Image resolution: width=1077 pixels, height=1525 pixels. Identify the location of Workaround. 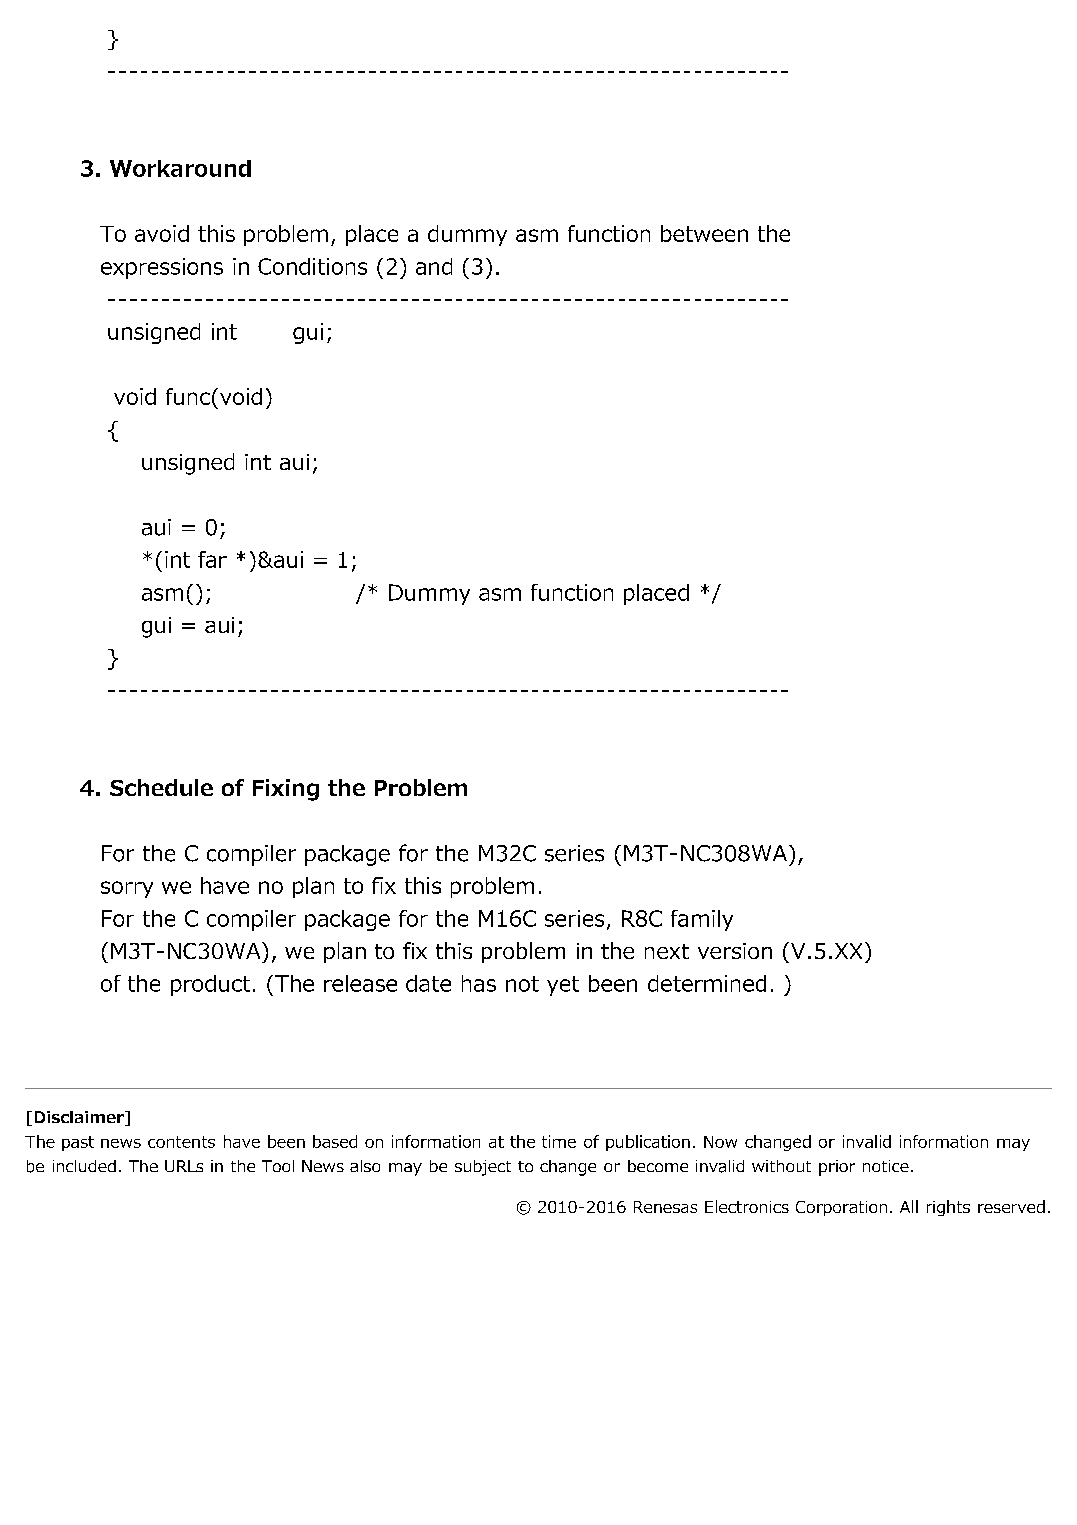
(180, 168).
